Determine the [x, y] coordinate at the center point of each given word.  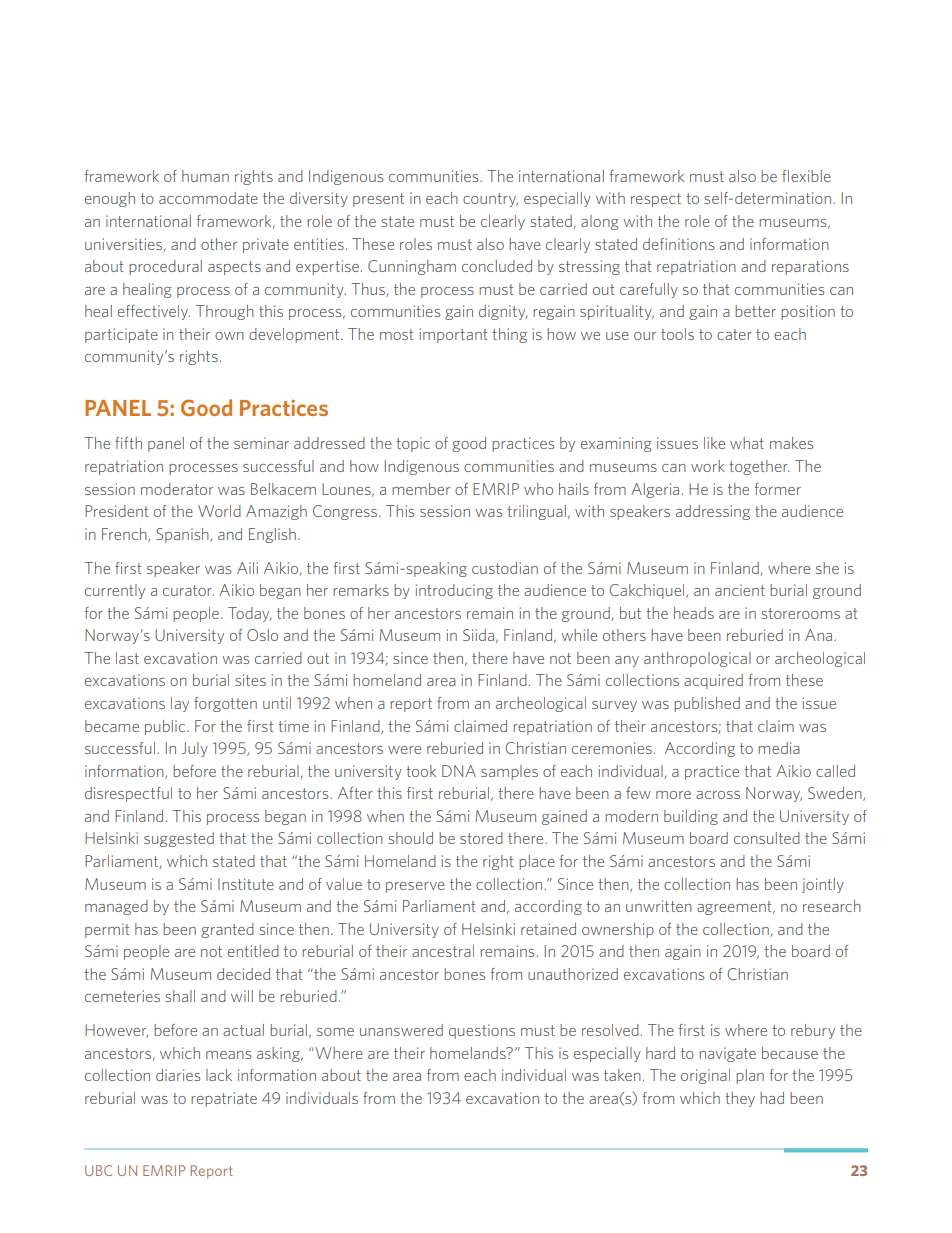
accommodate [208, 198]
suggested [179, 839]
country [490, 200]
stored [481, 838]
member [421, 489]
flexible [806, 176]
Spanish [183, 535]
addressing [713, 512]
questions [482, 1031]
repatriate [224, 1099]
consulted [767, 838]
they [740, 1099]
